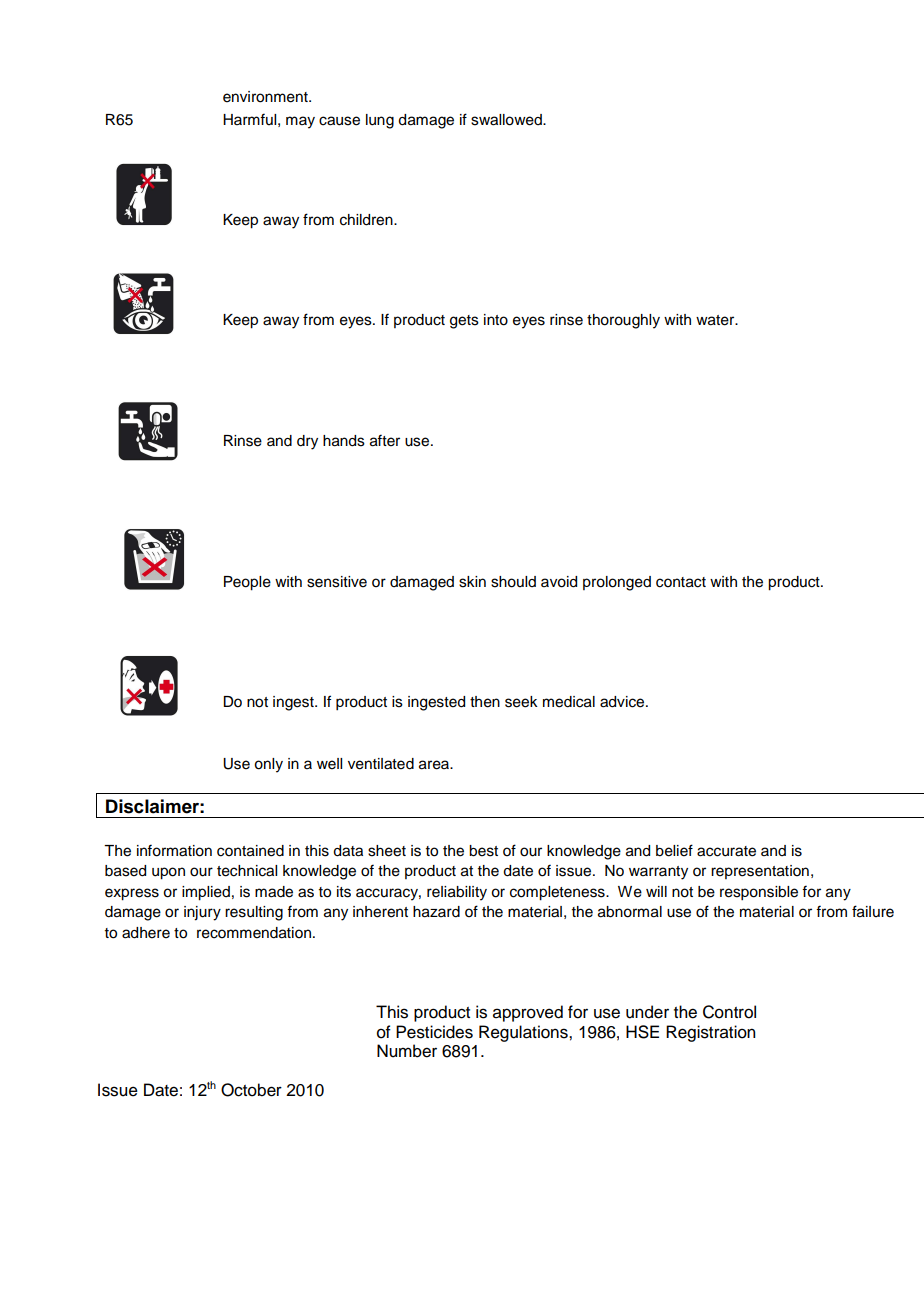  What do you see at coordinates (623, 321) in the screenshot?
I see `thoroughly` at bounding box center [623, 321].
